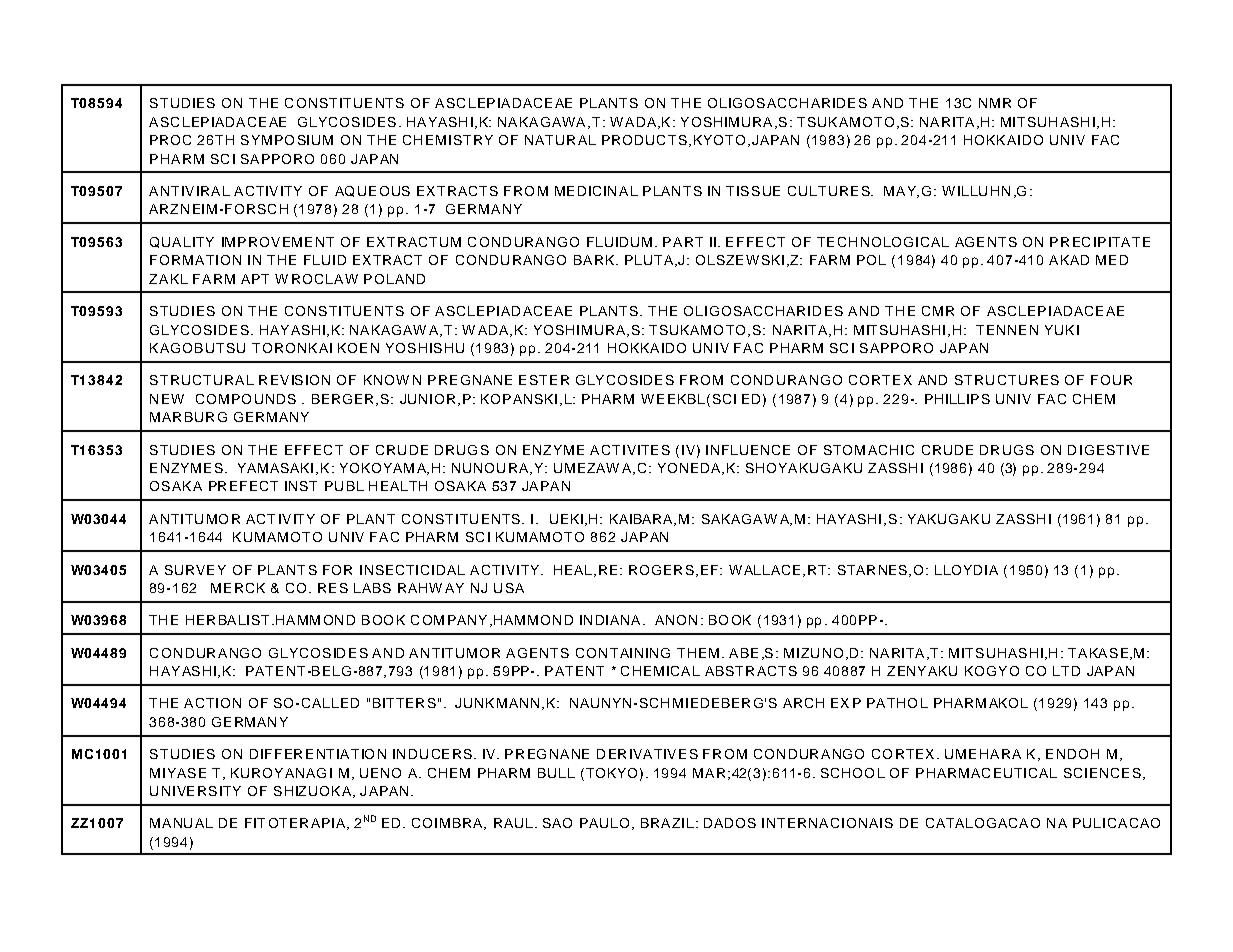  What do you see at coordinates (294, 380) in the screenshot?
I see `REVISION` at bounding box center [294, 380].
